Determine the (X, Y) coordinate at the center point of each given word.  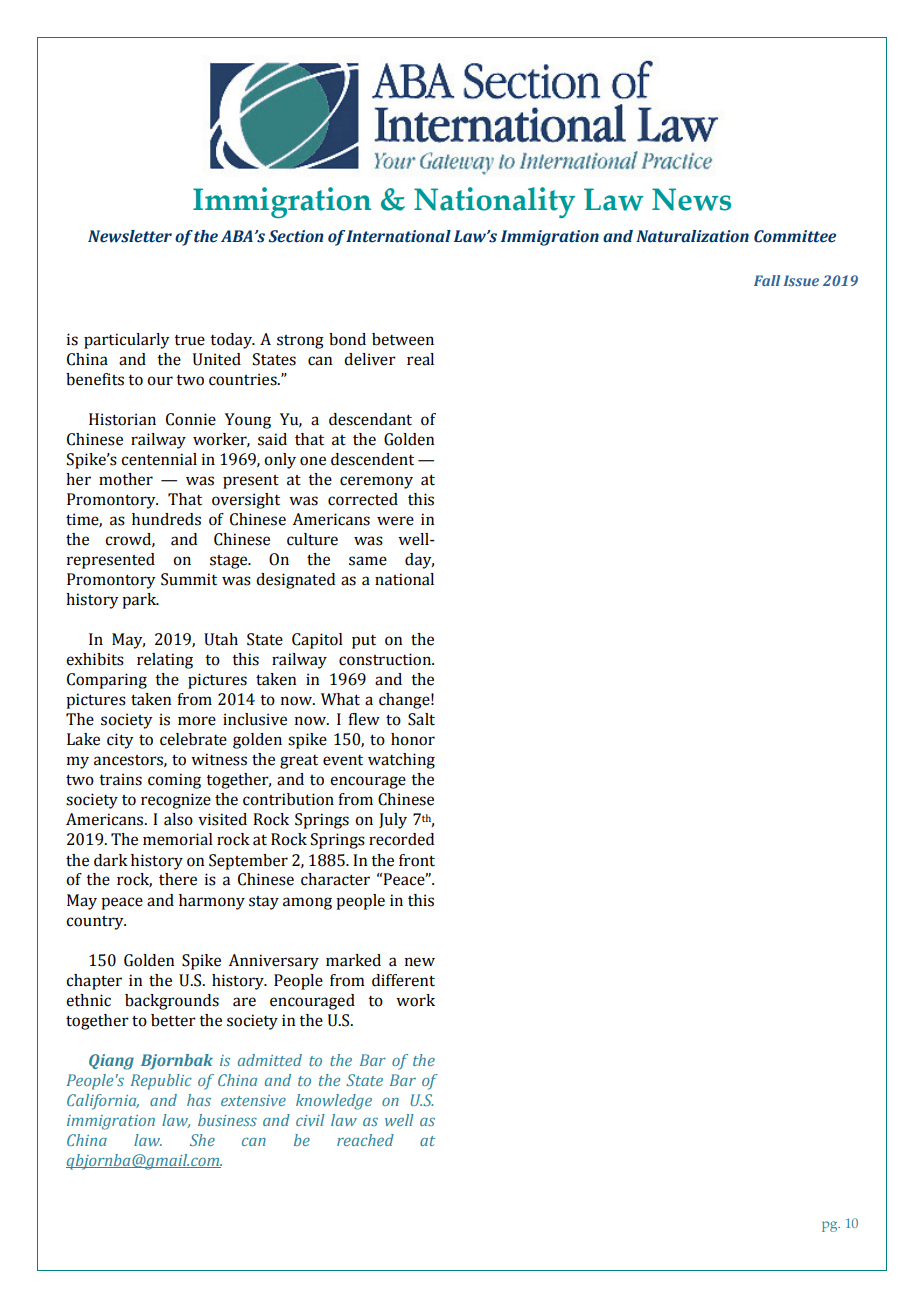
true (189, 340)
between (403, 339)
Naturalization (692, 236)
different (403, 980)
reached (365, 1140)
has (199, 1100)
